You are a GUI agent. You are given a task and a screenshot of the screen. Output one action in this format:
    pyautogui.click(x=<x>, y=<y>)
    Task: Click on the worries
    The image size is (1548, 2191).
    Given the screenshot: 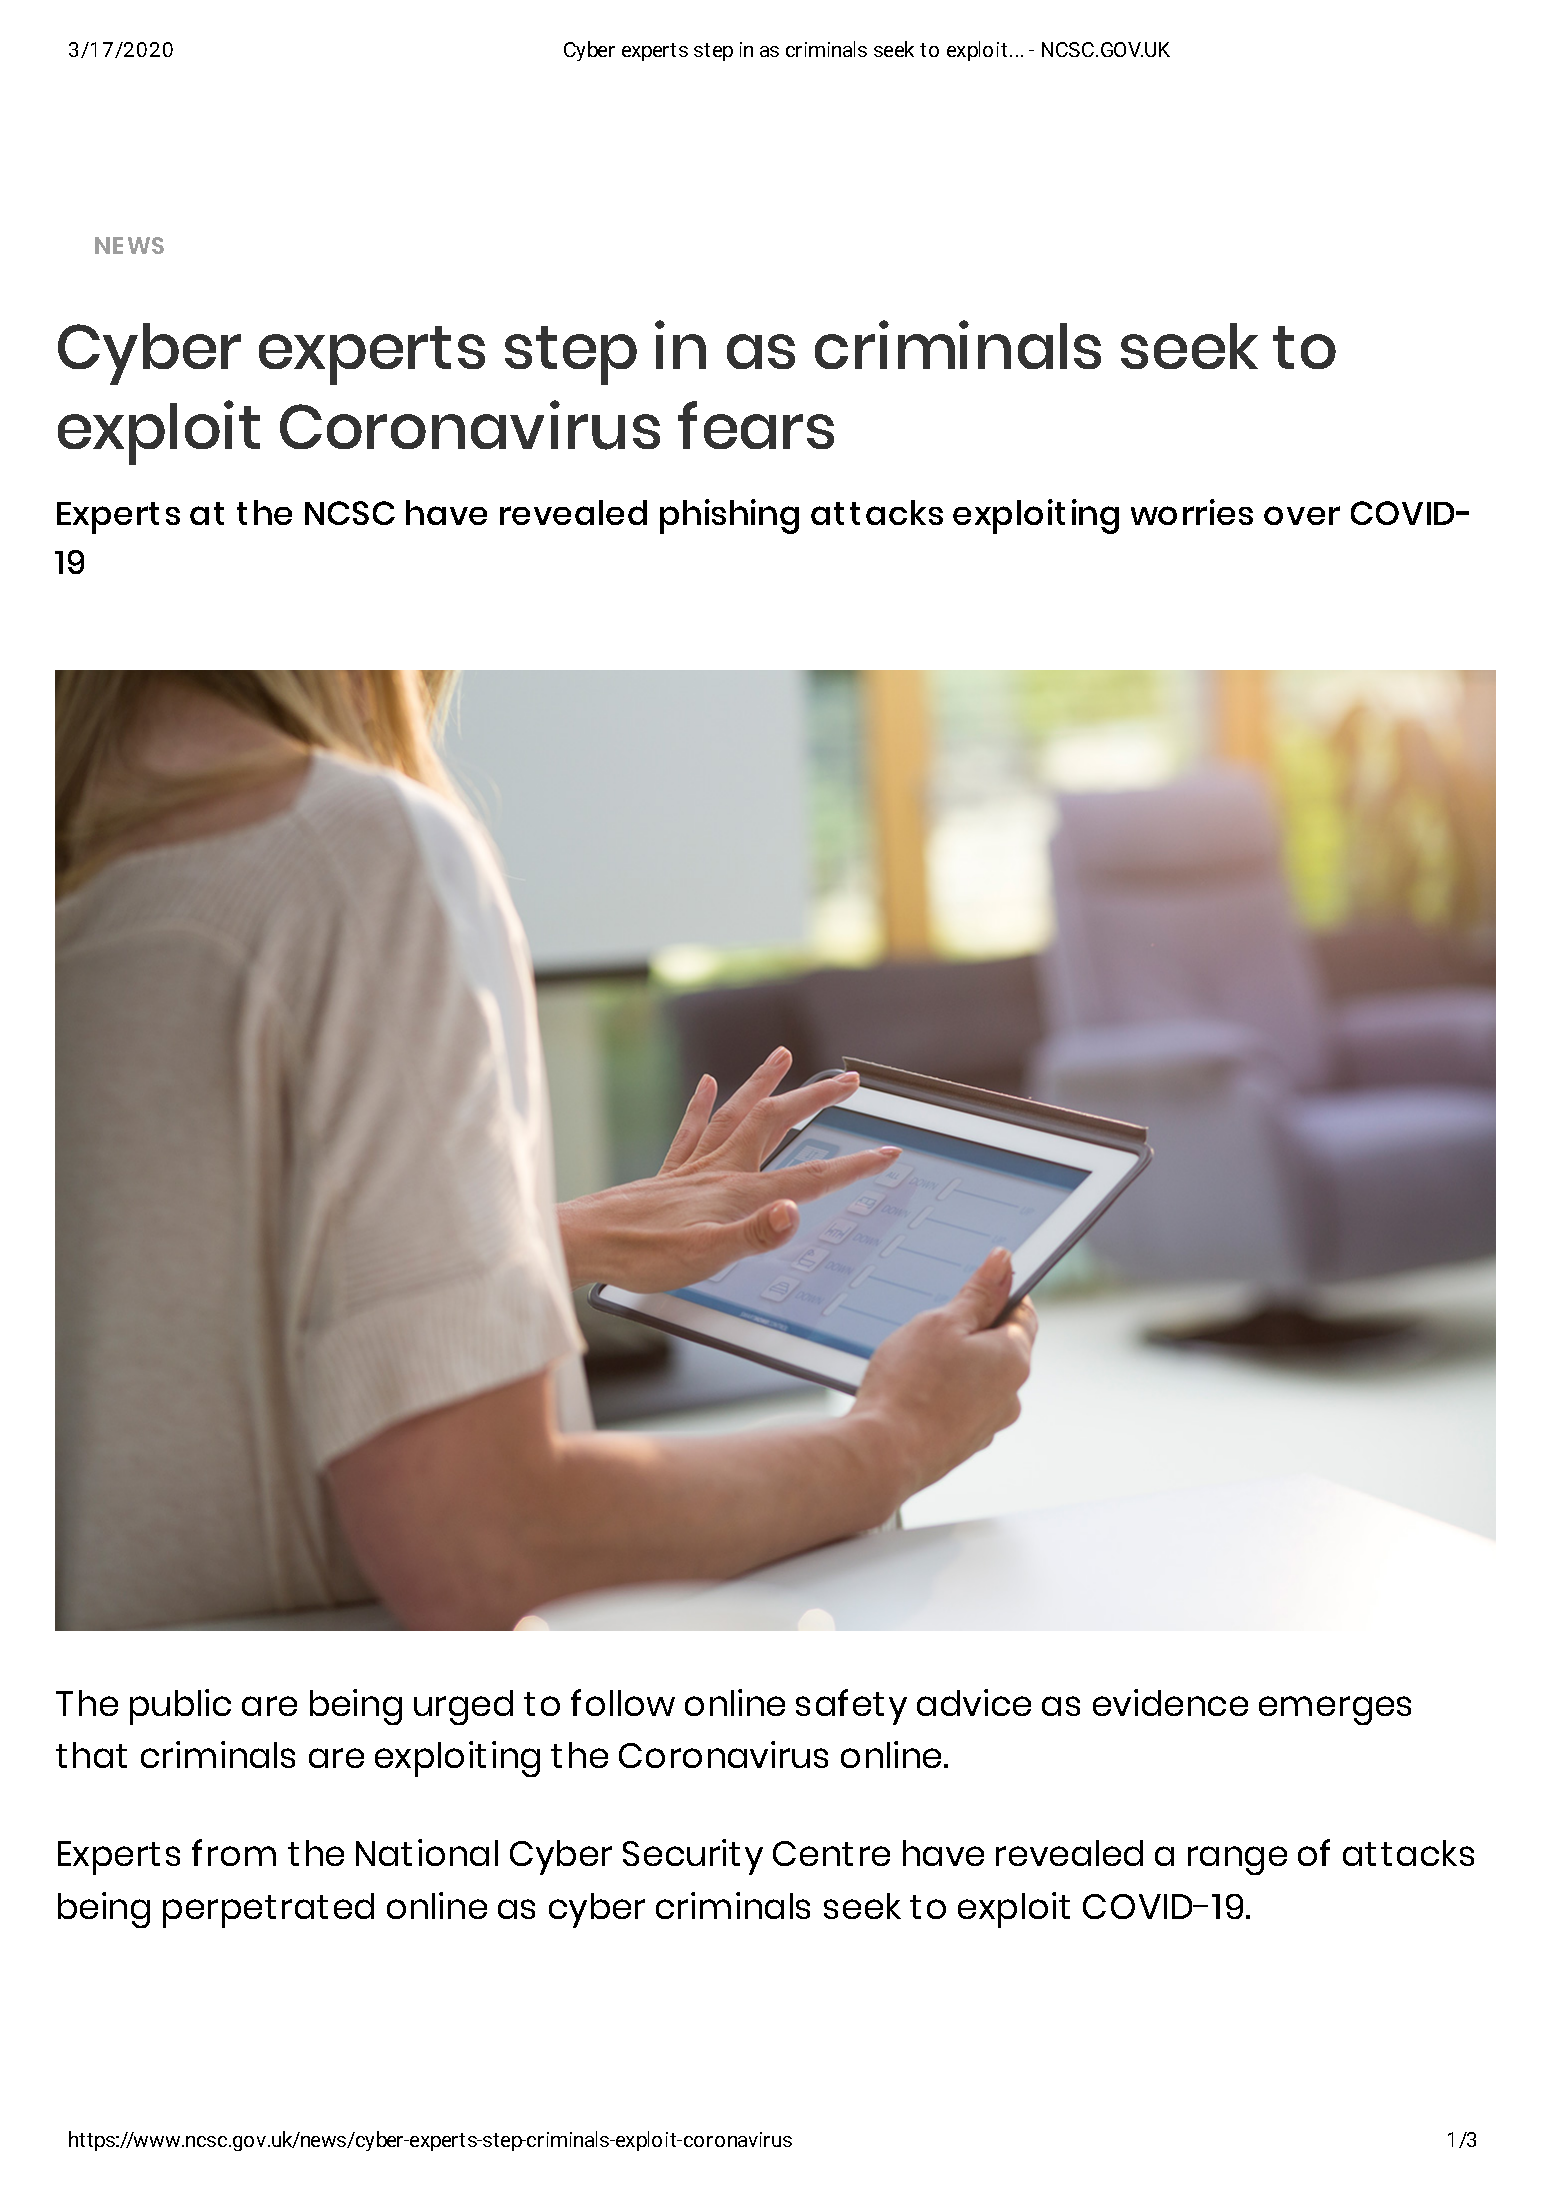 What is the action you would take?
    pyautogui.click(x=1192, y=512)
